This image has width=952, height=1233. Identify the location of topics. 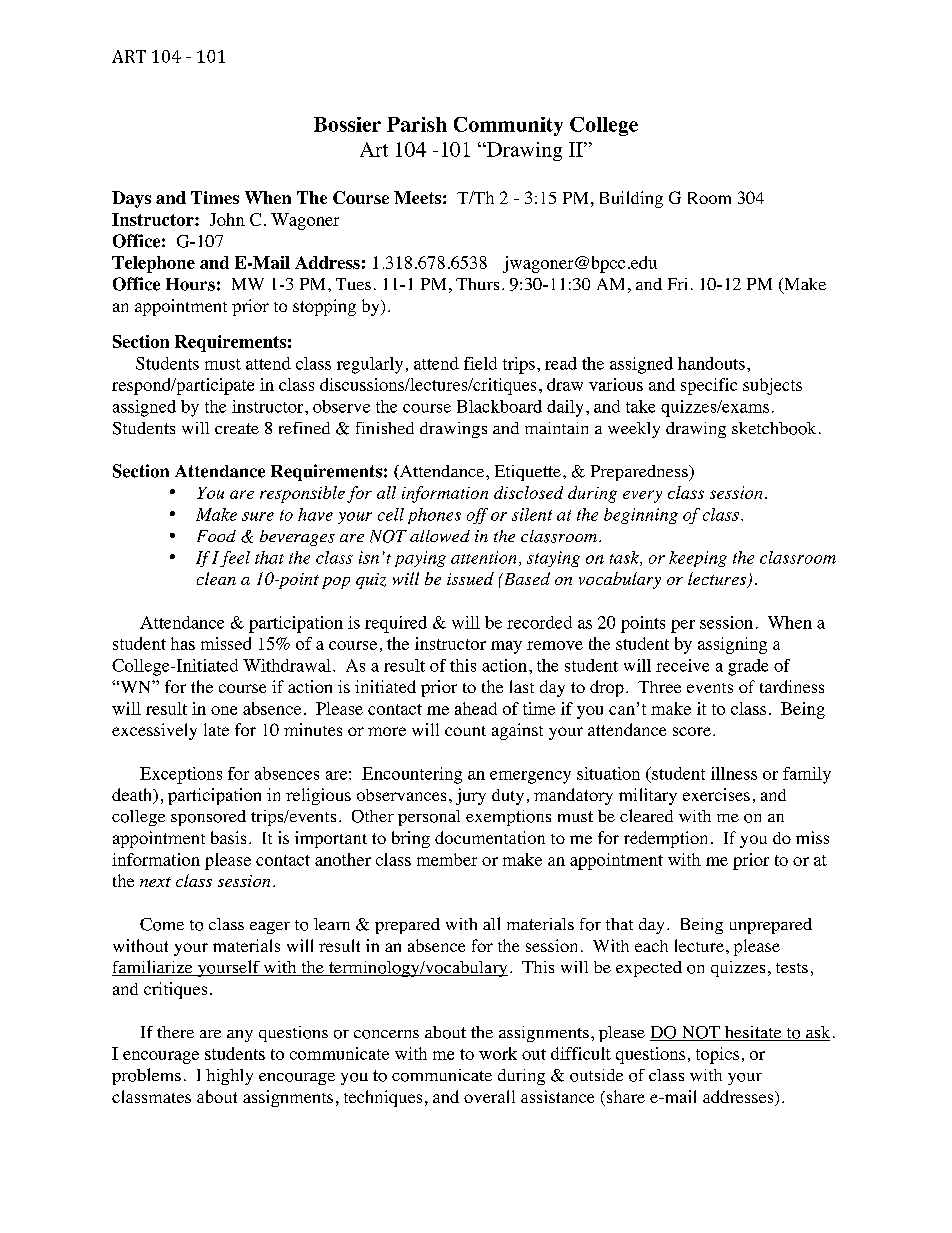
(717, 1055).
